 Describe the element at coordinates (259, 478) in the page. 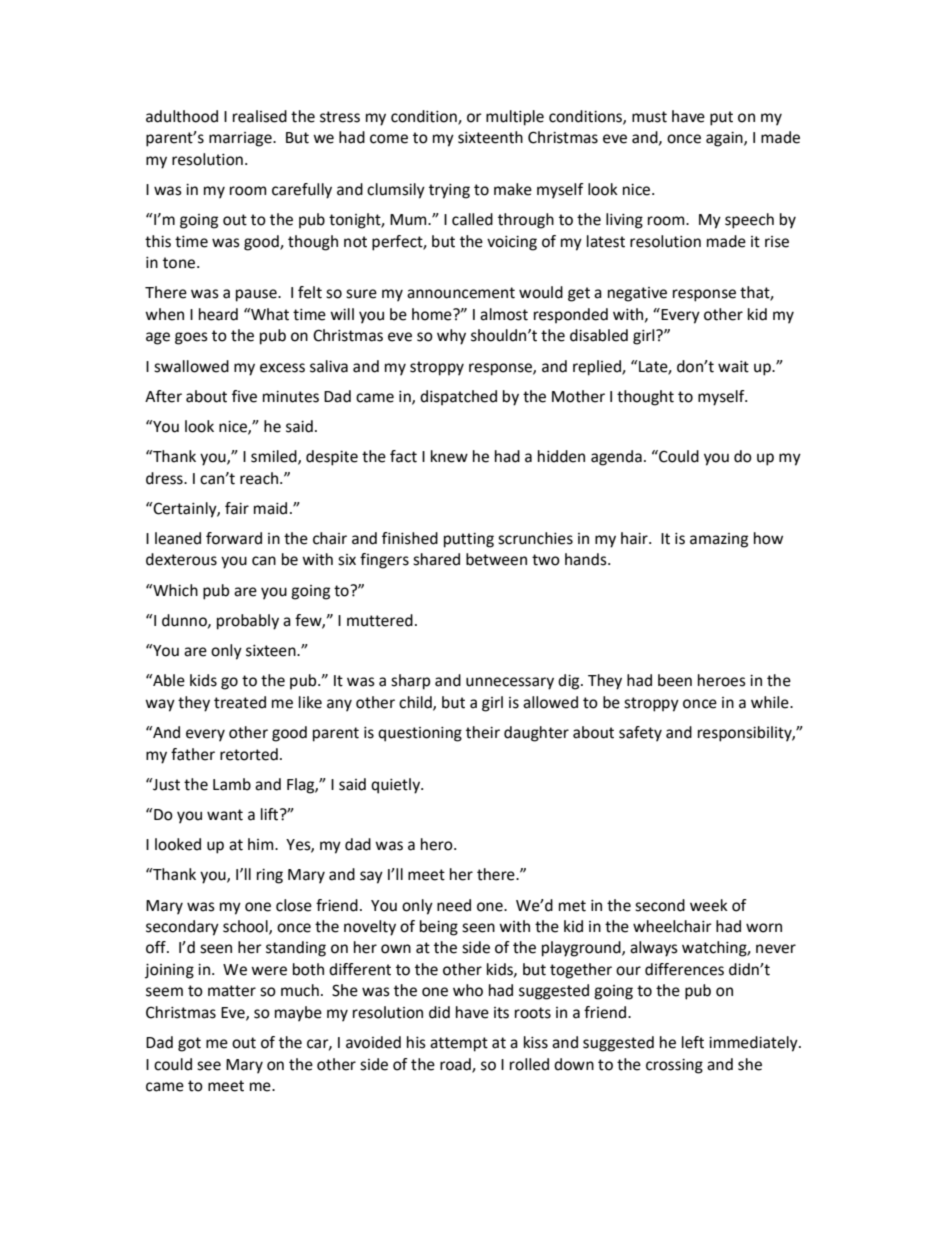

I see `reach` at that location.
